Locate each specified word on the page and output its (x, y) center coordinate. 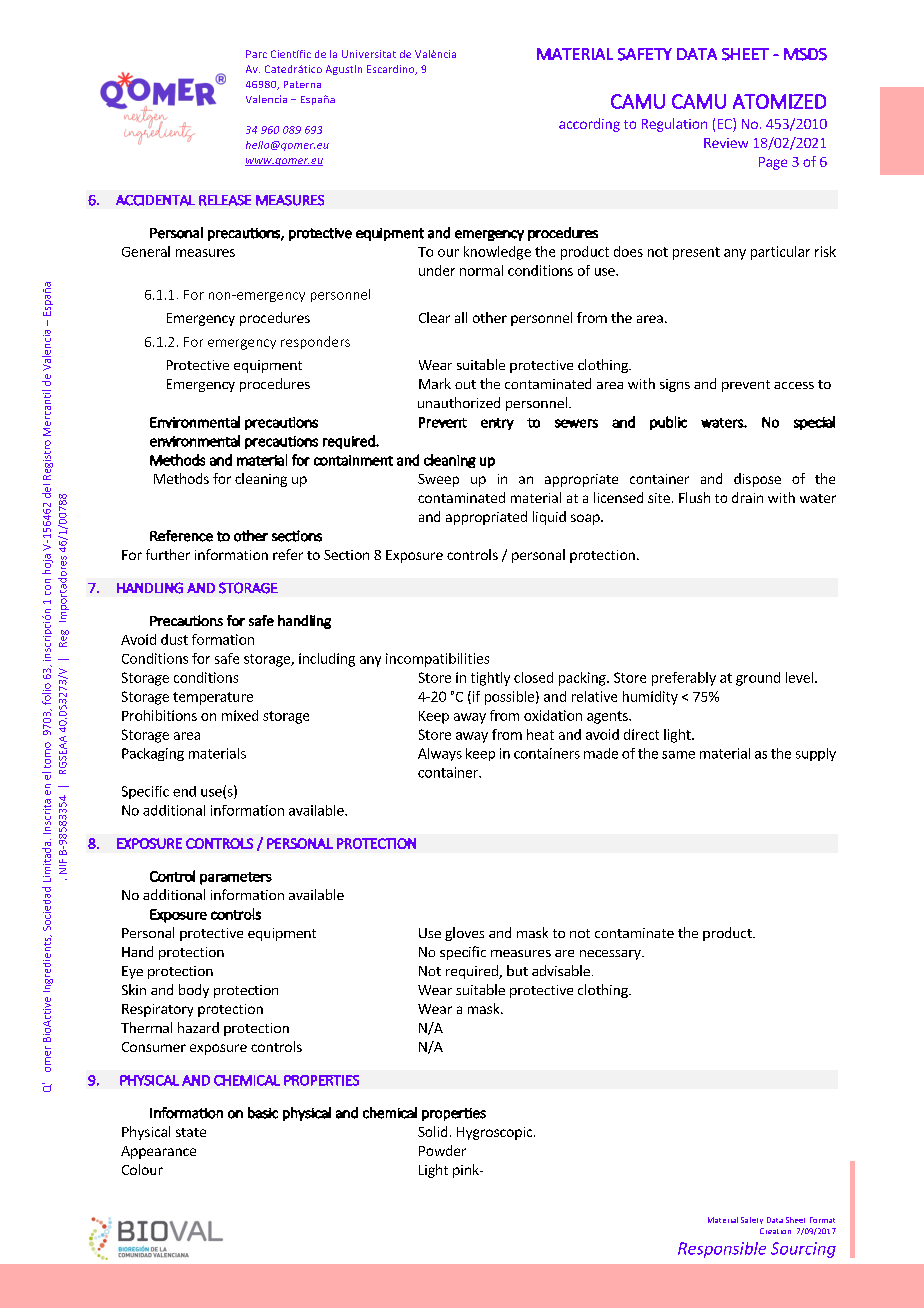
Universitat (369, 54)
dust (174, 639)
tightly (490, 679)
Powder (442, 1150)
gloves (464, 934)
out (465, 384)
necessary (611, 955)
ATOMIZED (779, 101)
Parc (256, 54)
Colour (142, 1169)
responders (315, 342)
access (794, 385)
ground (758, 679)
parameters (236, 878)
